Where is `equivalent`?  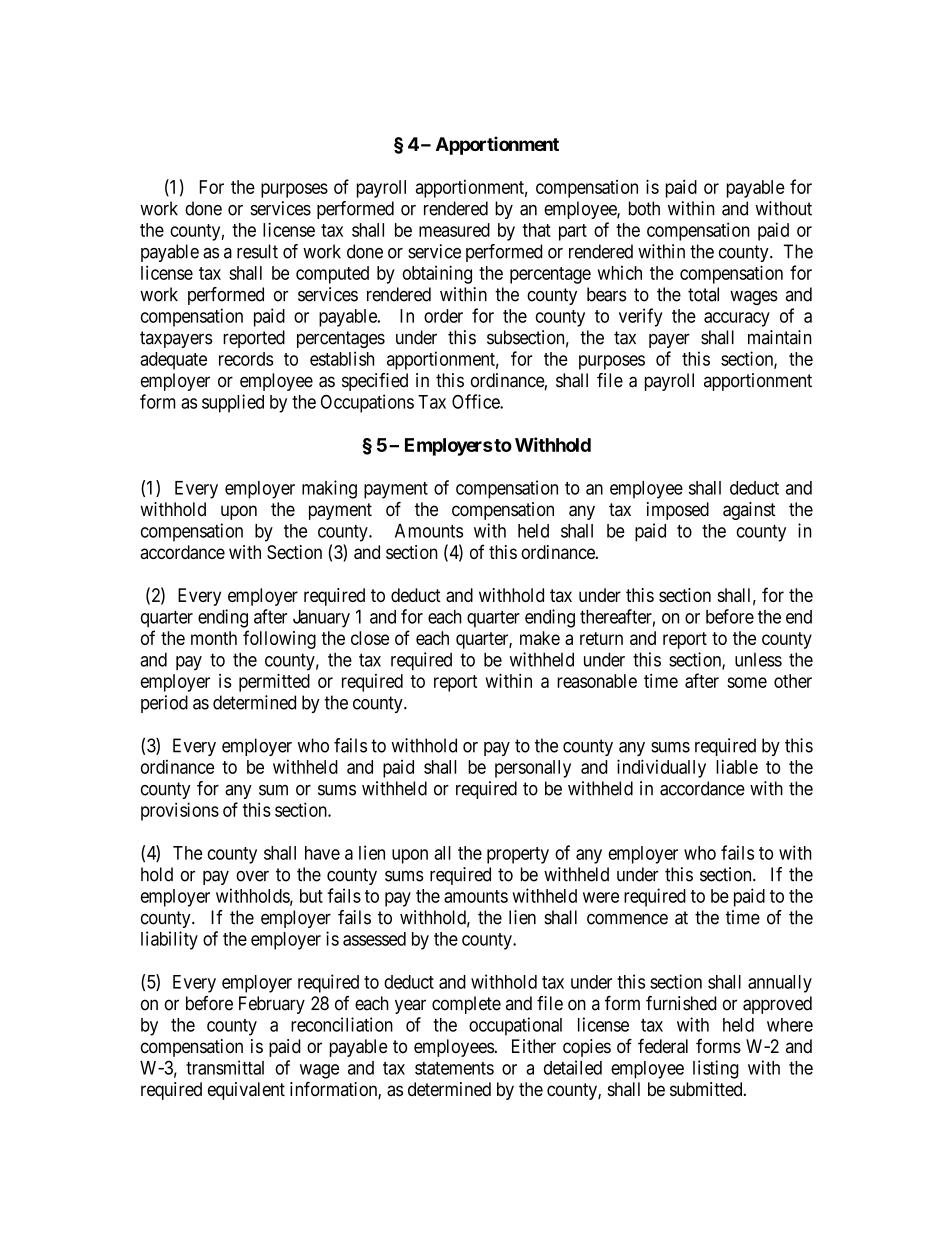
equivalent is located at coordinates (246, 1091).
